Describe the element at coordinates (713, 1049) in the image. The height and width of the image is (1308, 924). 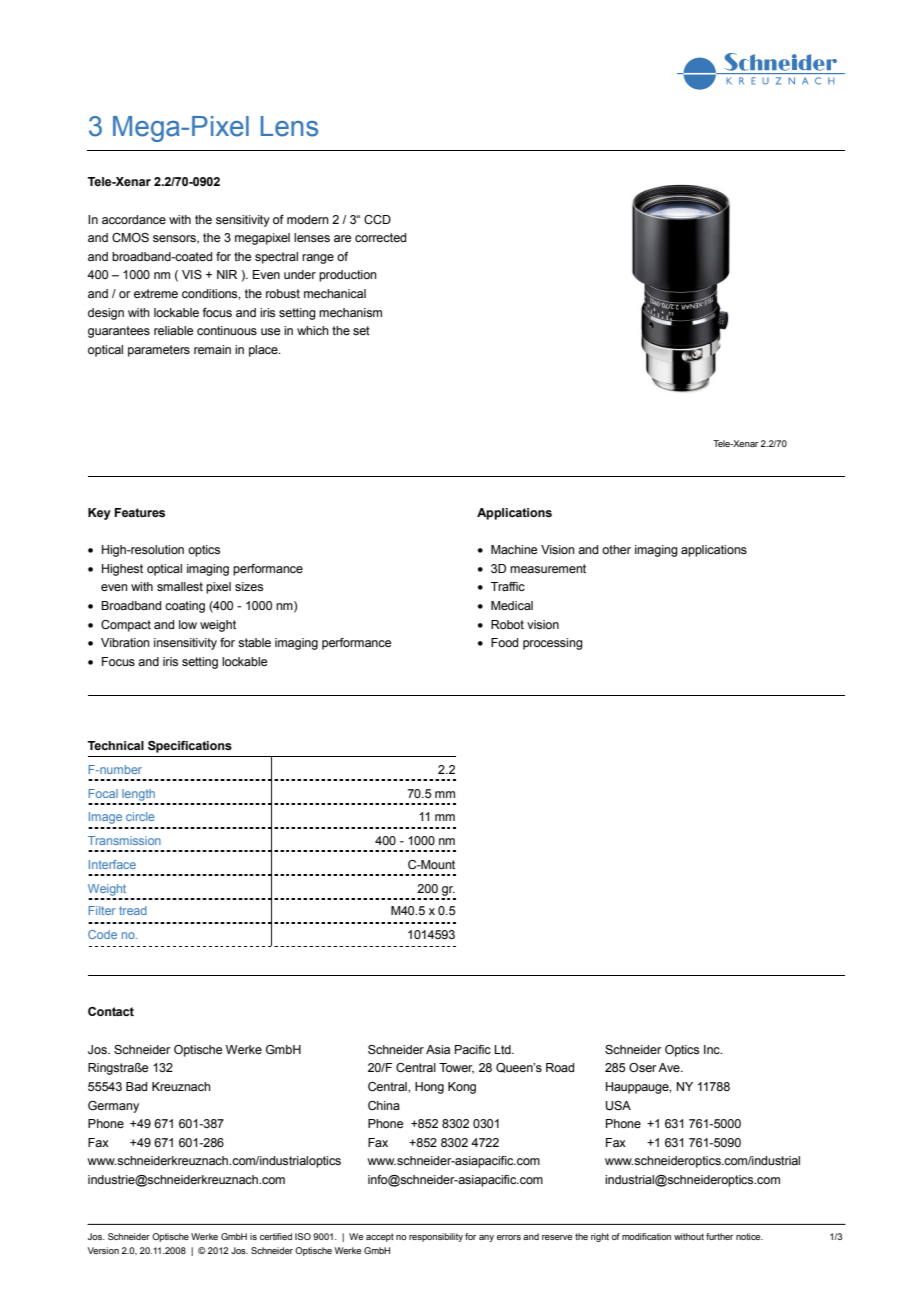
I see `Inc` at that location.
